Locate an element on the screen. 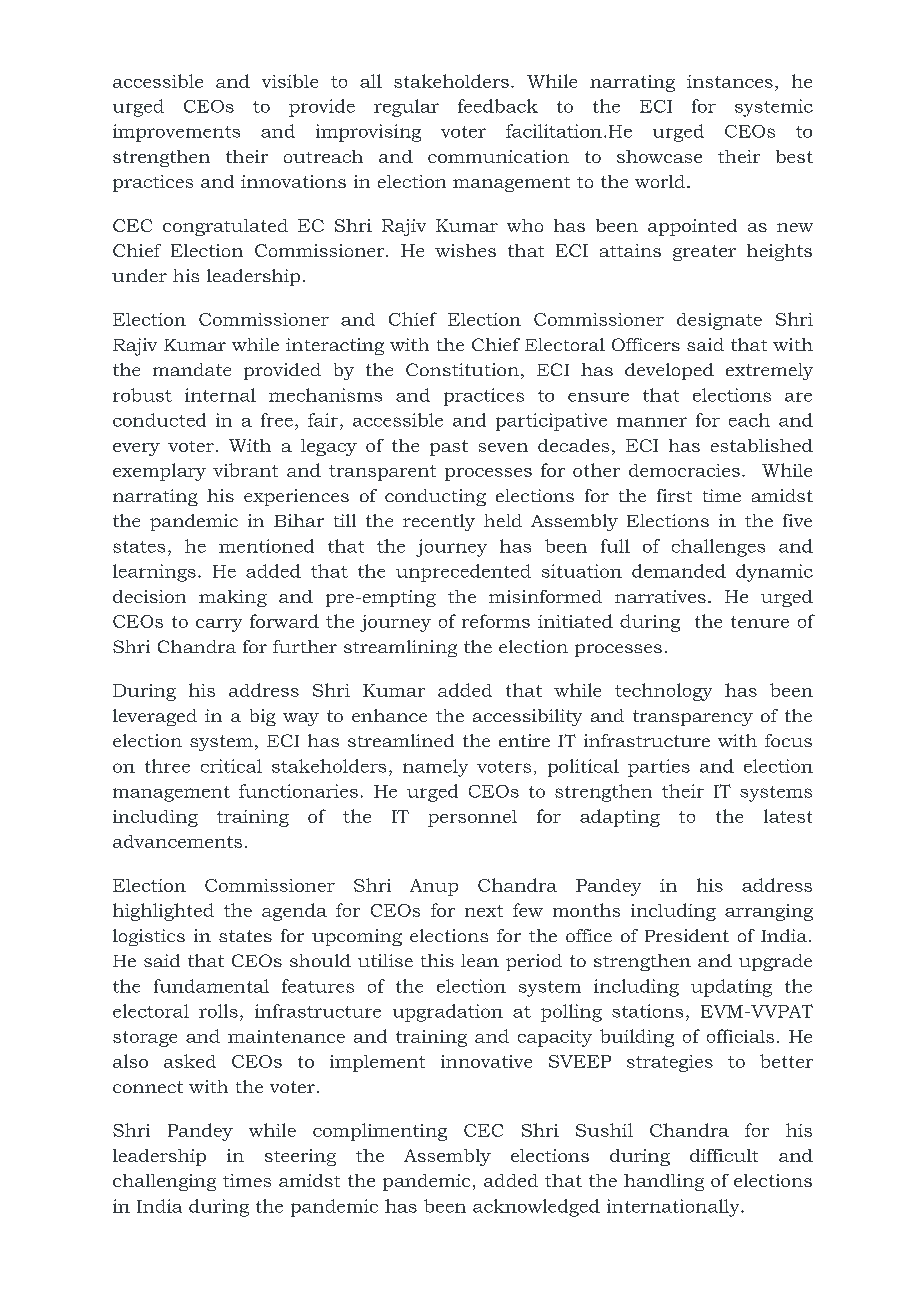 This screenshot has height=1308, width=924. carry is located at coordinates (219, 625).
